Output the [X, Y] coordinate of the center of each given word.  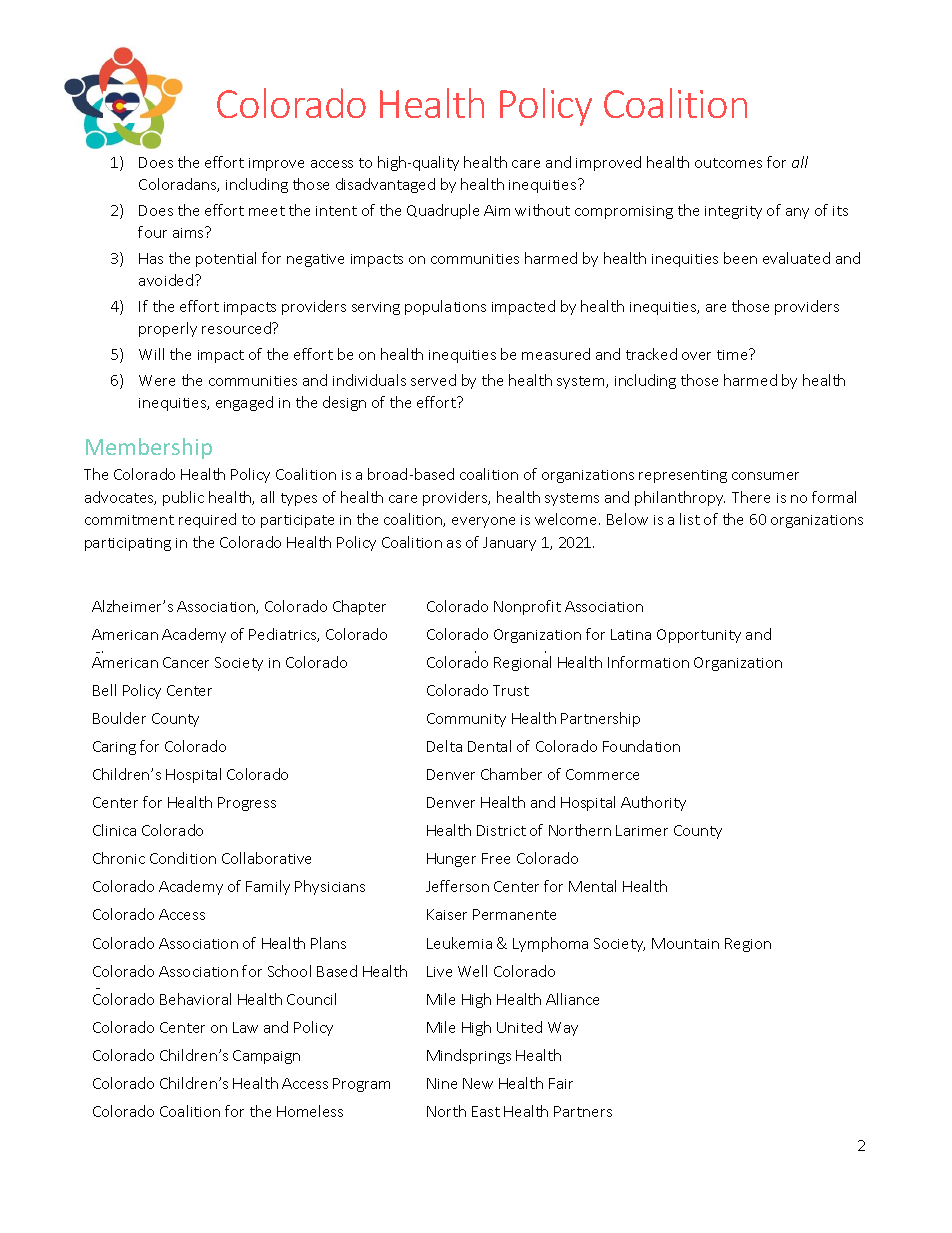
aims [189, 232]
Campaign [266, 1057]
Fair [561, 1083]
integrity [733, 212]
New [478, 1083]
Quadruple [443, 211]
